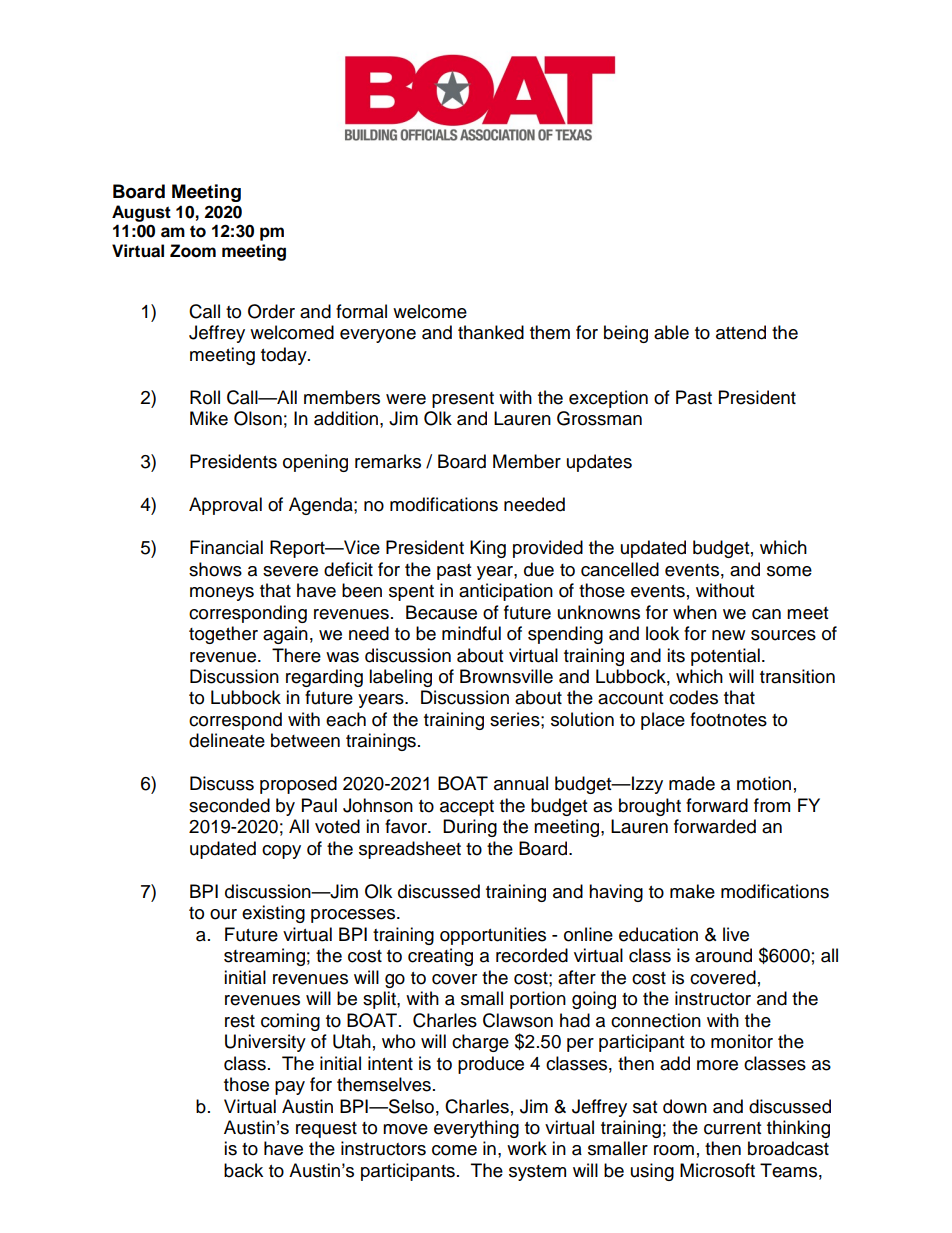  I want to click on thanked, so click(491, 332).
